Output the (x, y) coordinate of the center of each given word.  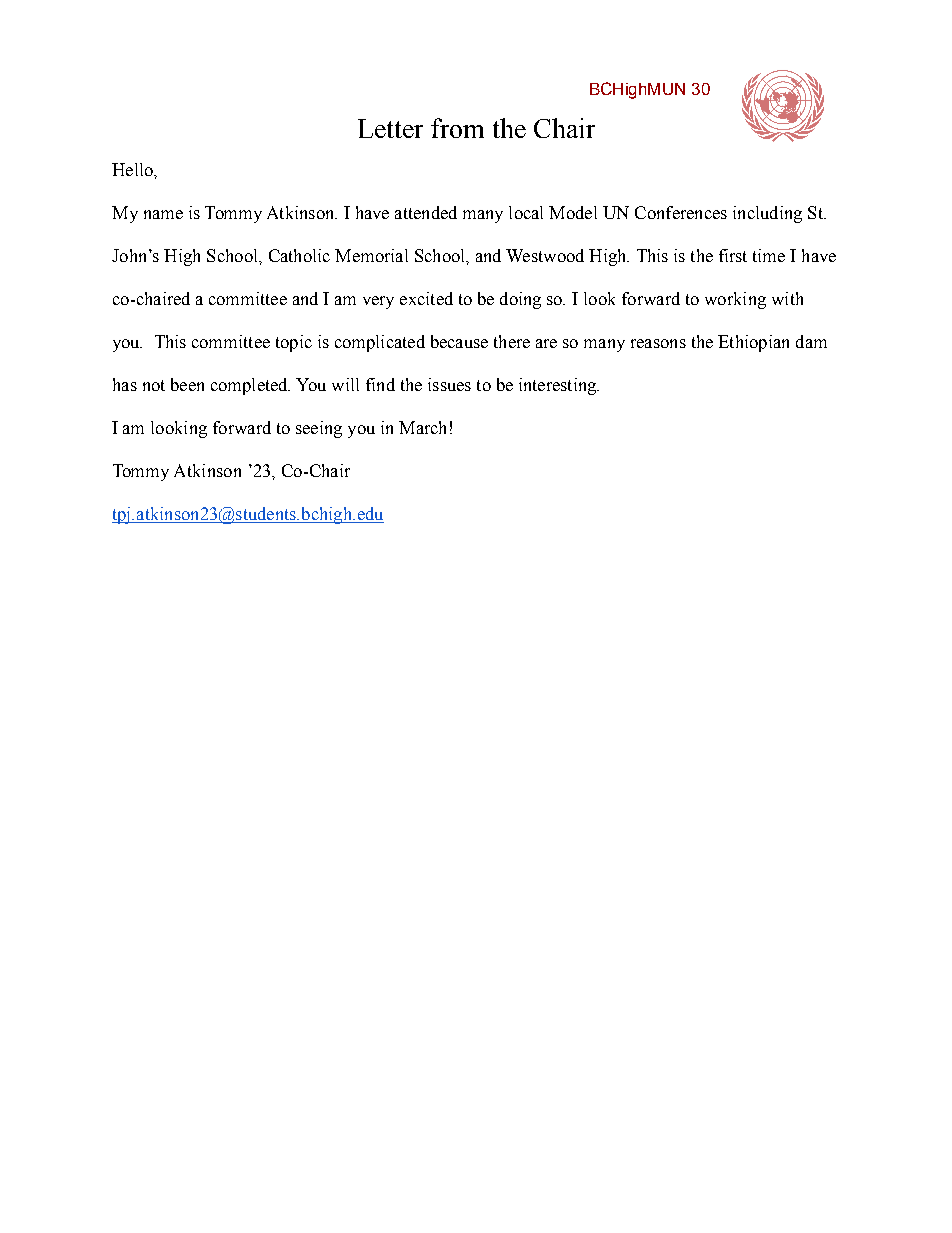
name (163, 214)
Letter (390, 128)
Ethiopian (753, 343)
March (422, 427)
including (767, 214)
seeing (319, 429)
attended (426, 212)
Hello (133, 169)
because (459, 341)
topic (294, 343)
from (457, 128)
